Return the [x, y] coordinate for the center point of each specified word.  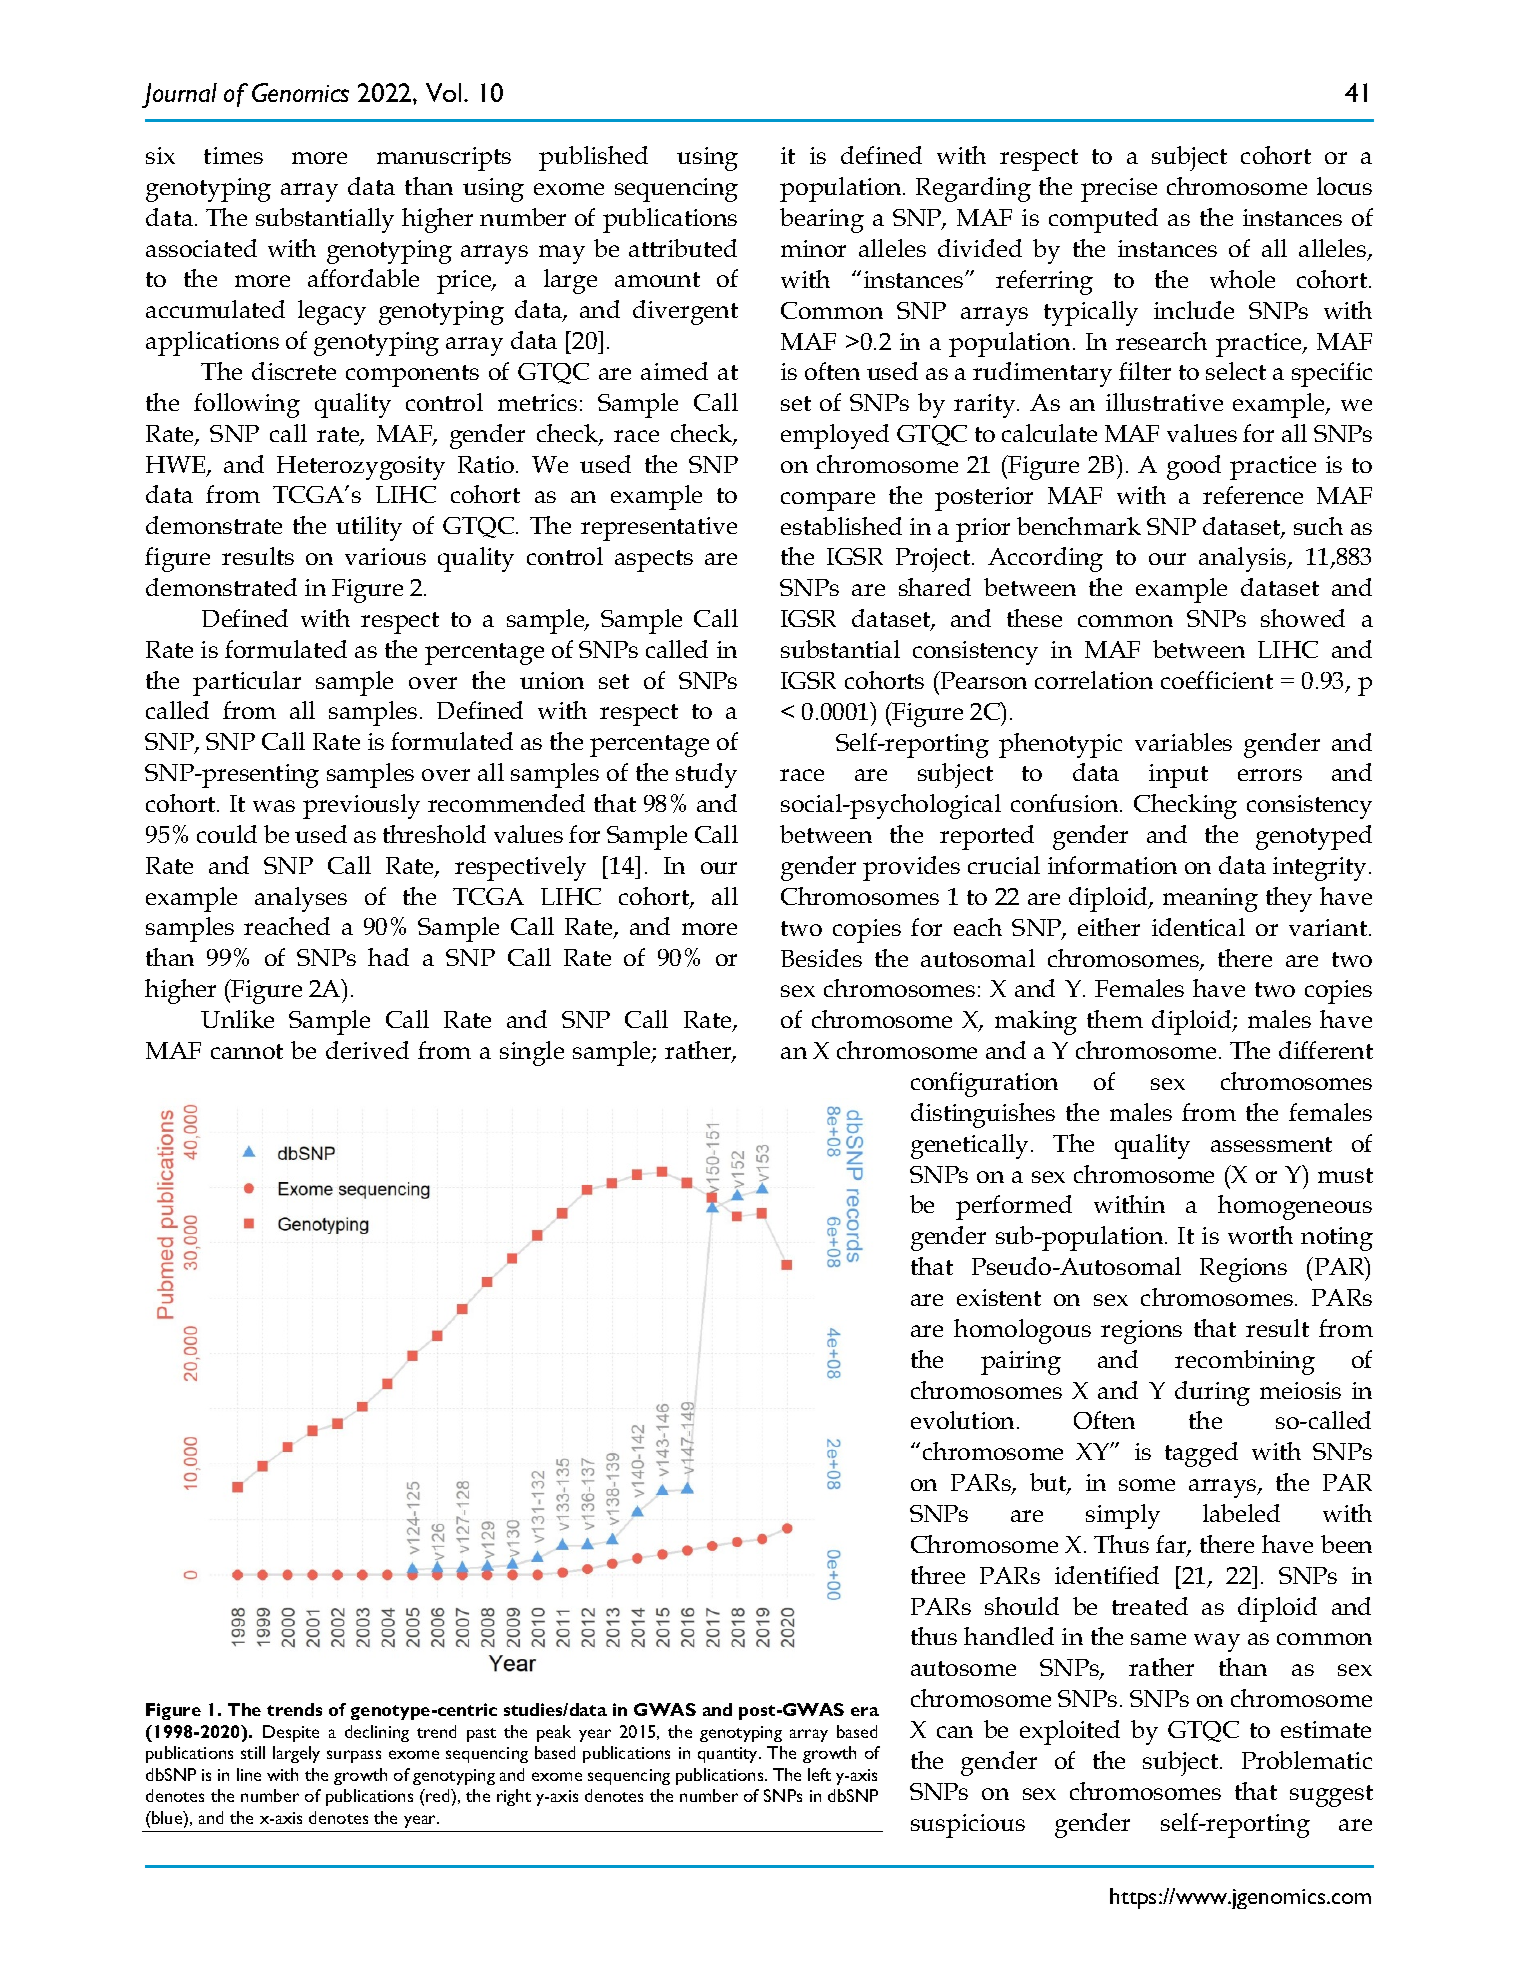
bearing [822, 220]
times [233, 155]
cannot [247, 1051]
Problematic [1307, 1760]
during [1212, 1393]
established [841, 526]
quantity [729, 1755]
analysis [1244, 559]
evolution [964, 1420]
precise [1119, 190]
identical [1198, 927]
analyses [301, 899]
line [249, 1774]
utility [369, 528]
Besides [821, 958]
